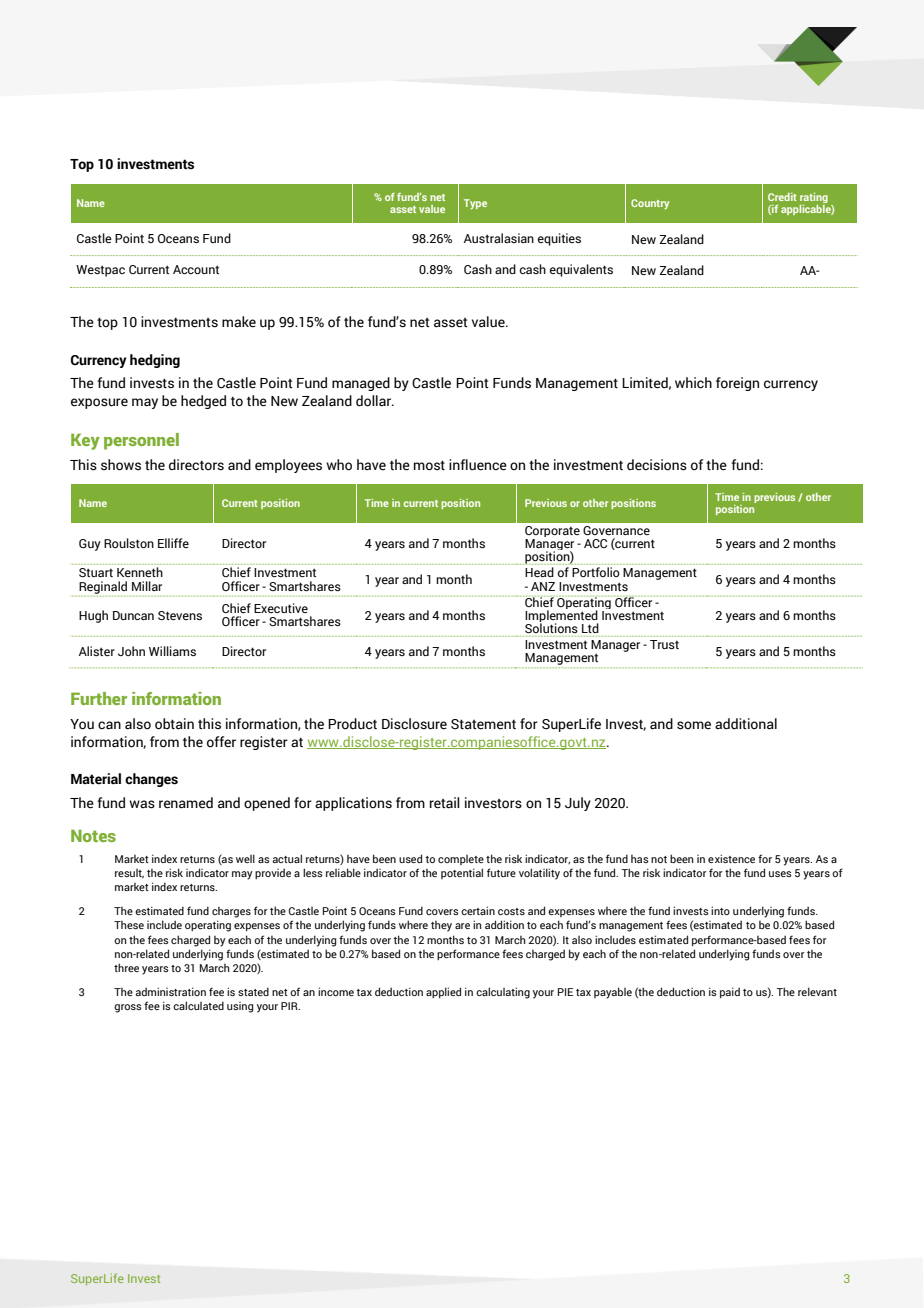 This page has width=924, height=1308. What do you see at coordinates (196, 269) in the page?
I see `Account` at bounding box center [196, 269].
